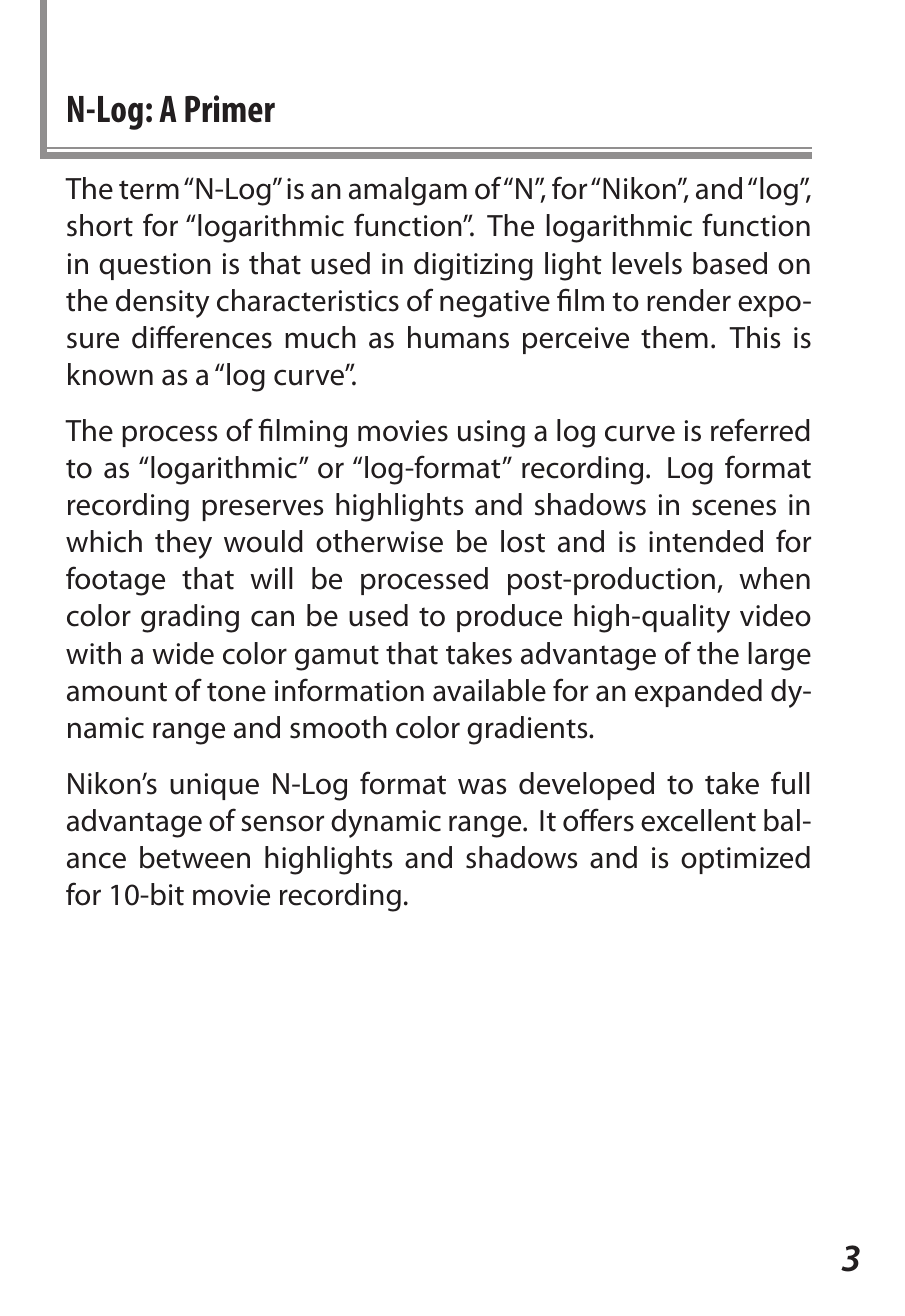 The image size is (905, 1316). What do you see at coordinates (734, 507) in the document?
I see `scenes` at bounding box center [734, 507].
